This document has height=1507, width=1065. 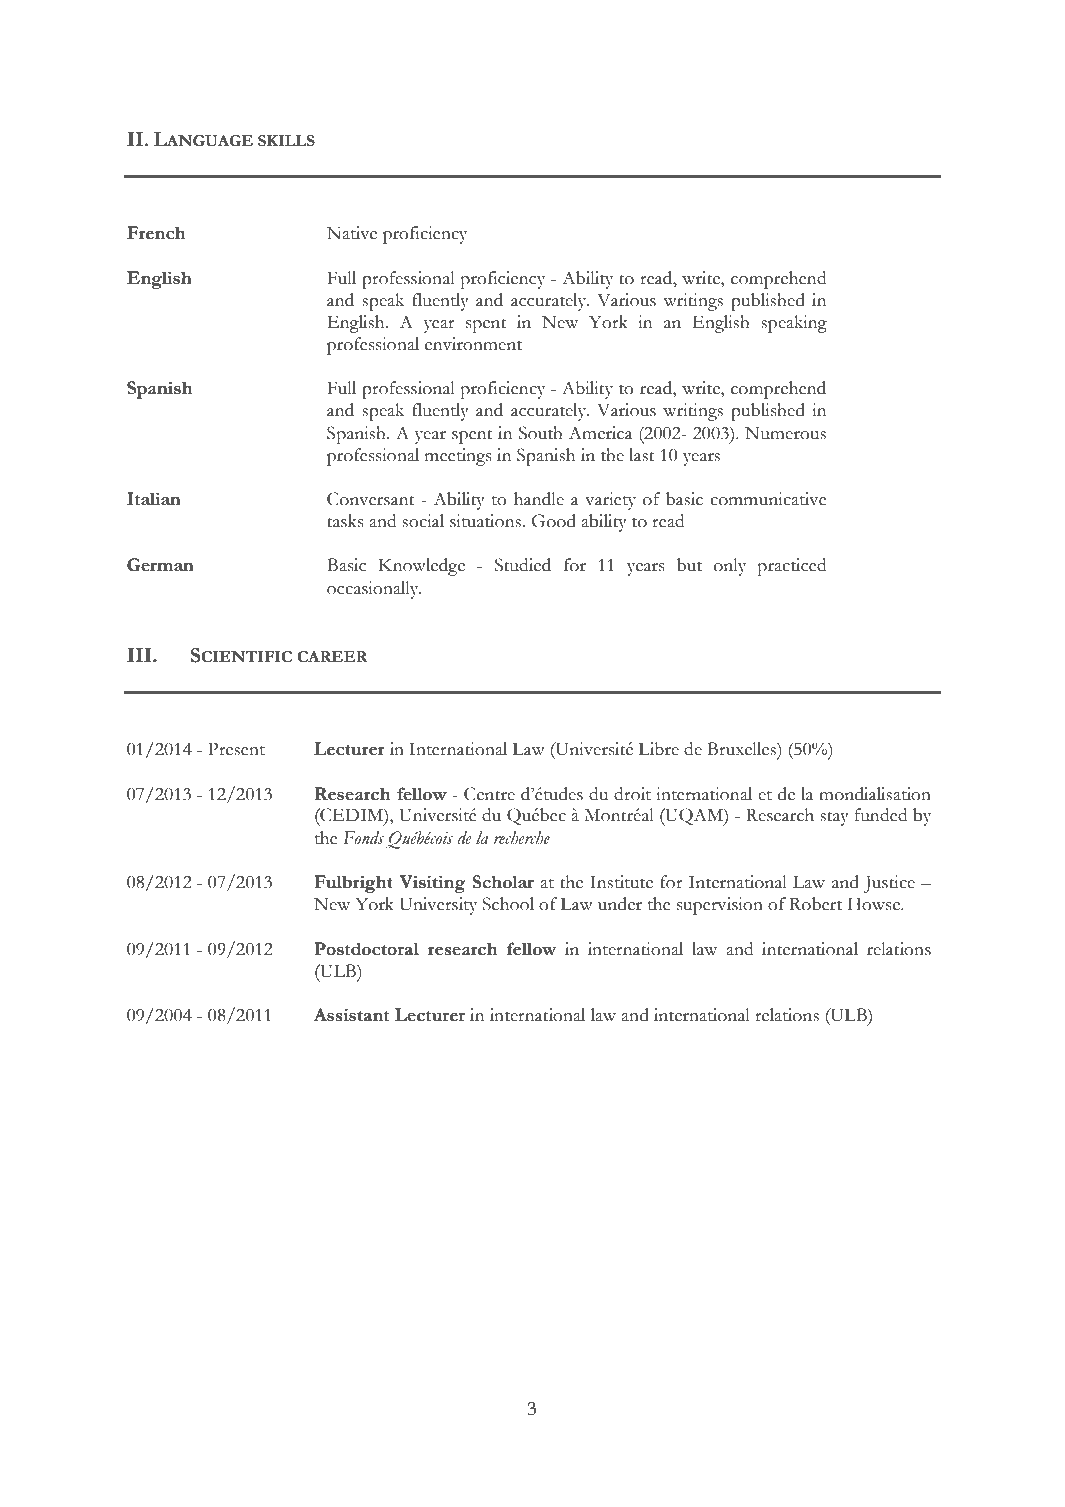 I want to click on School, so click(x=508, y=904).
